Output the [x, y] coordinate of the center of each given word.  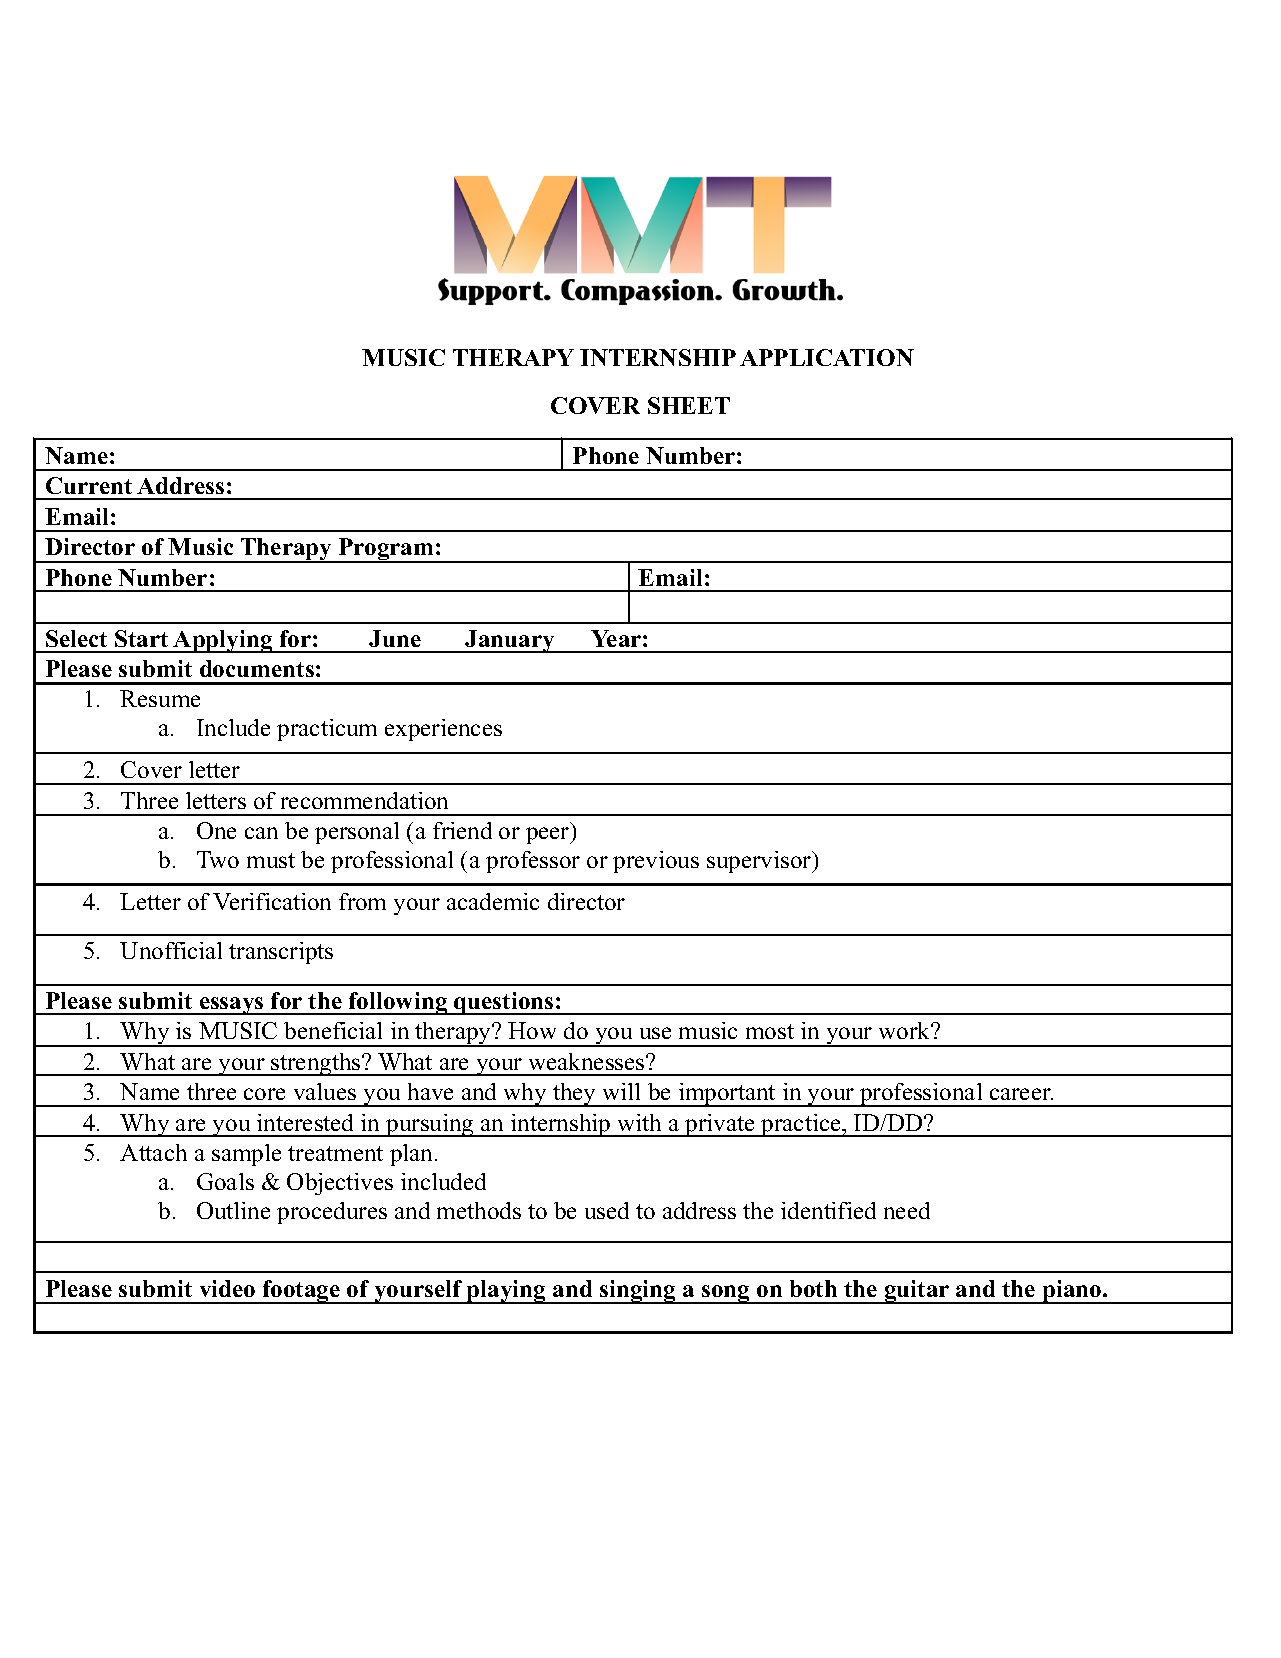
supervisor [760, 862]
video [227, 1288]
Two [218, 859]
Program [386, 550]
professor [533, 862]
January [510, 641]
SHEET [689, 405]
